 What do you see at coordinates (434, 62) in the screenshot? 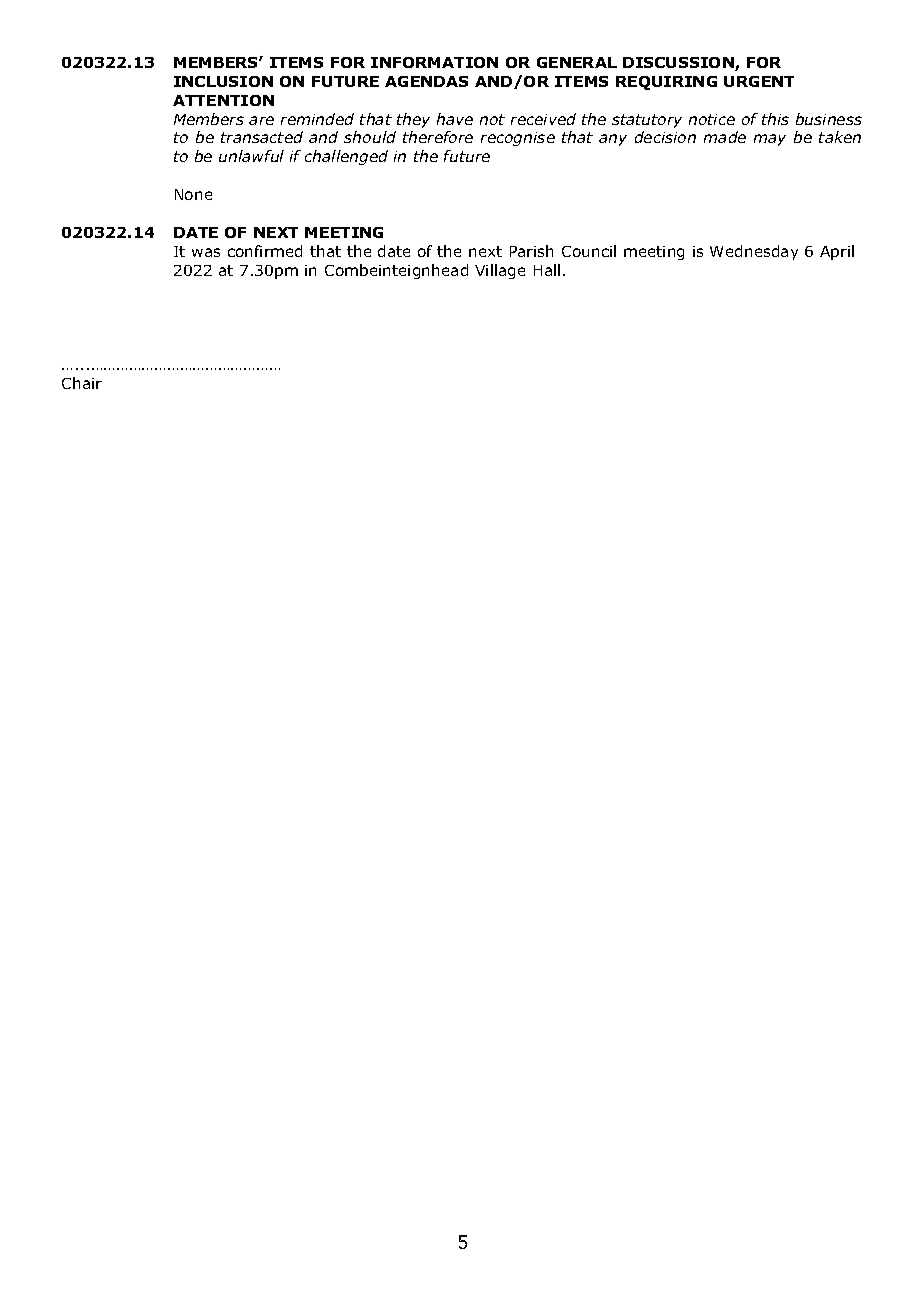
I see `INFORMATION` at bounding box center [434, 62].
